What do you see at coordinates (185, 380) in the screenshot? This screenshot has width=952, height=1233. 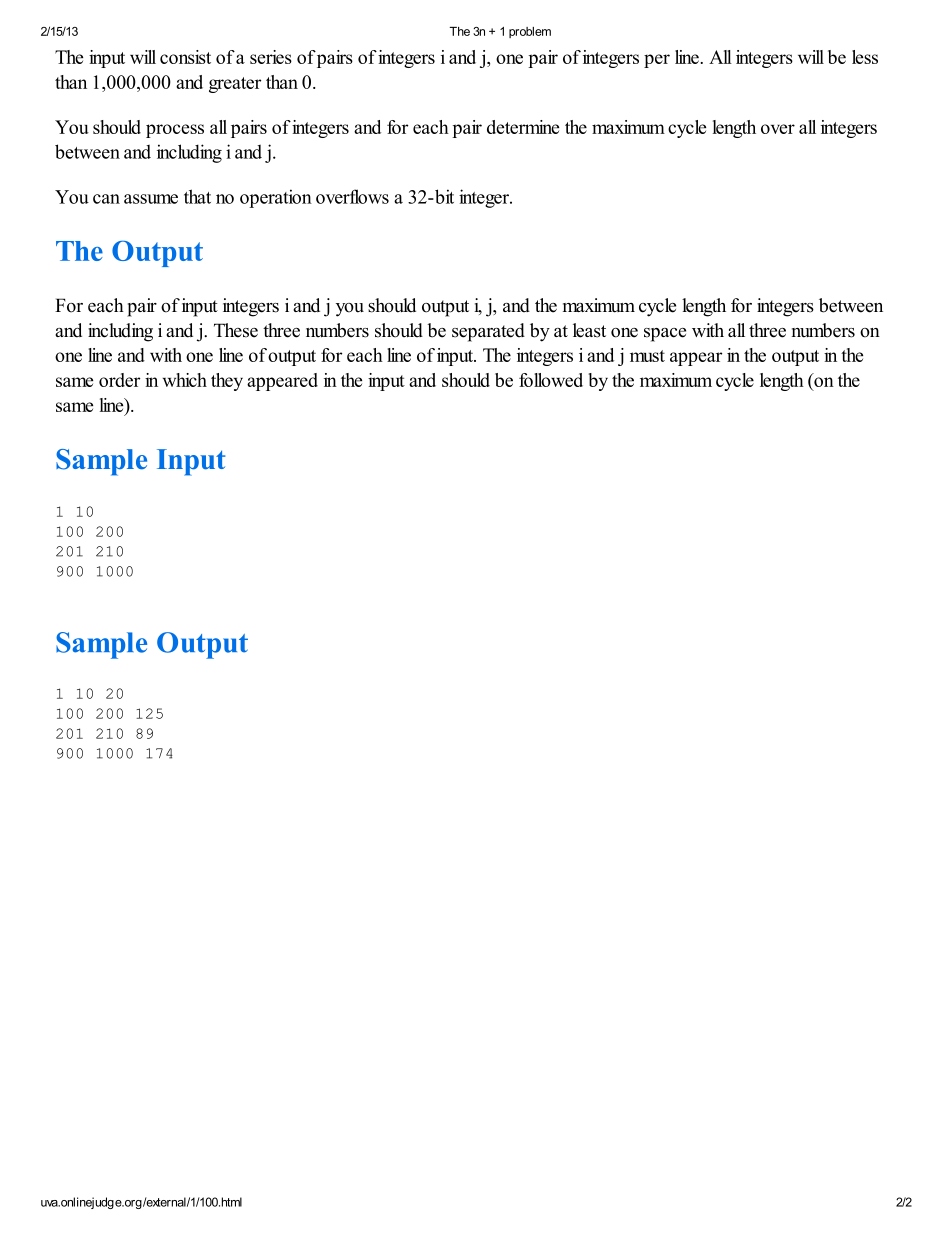 I see `which` at bounding box center [185, 380].
